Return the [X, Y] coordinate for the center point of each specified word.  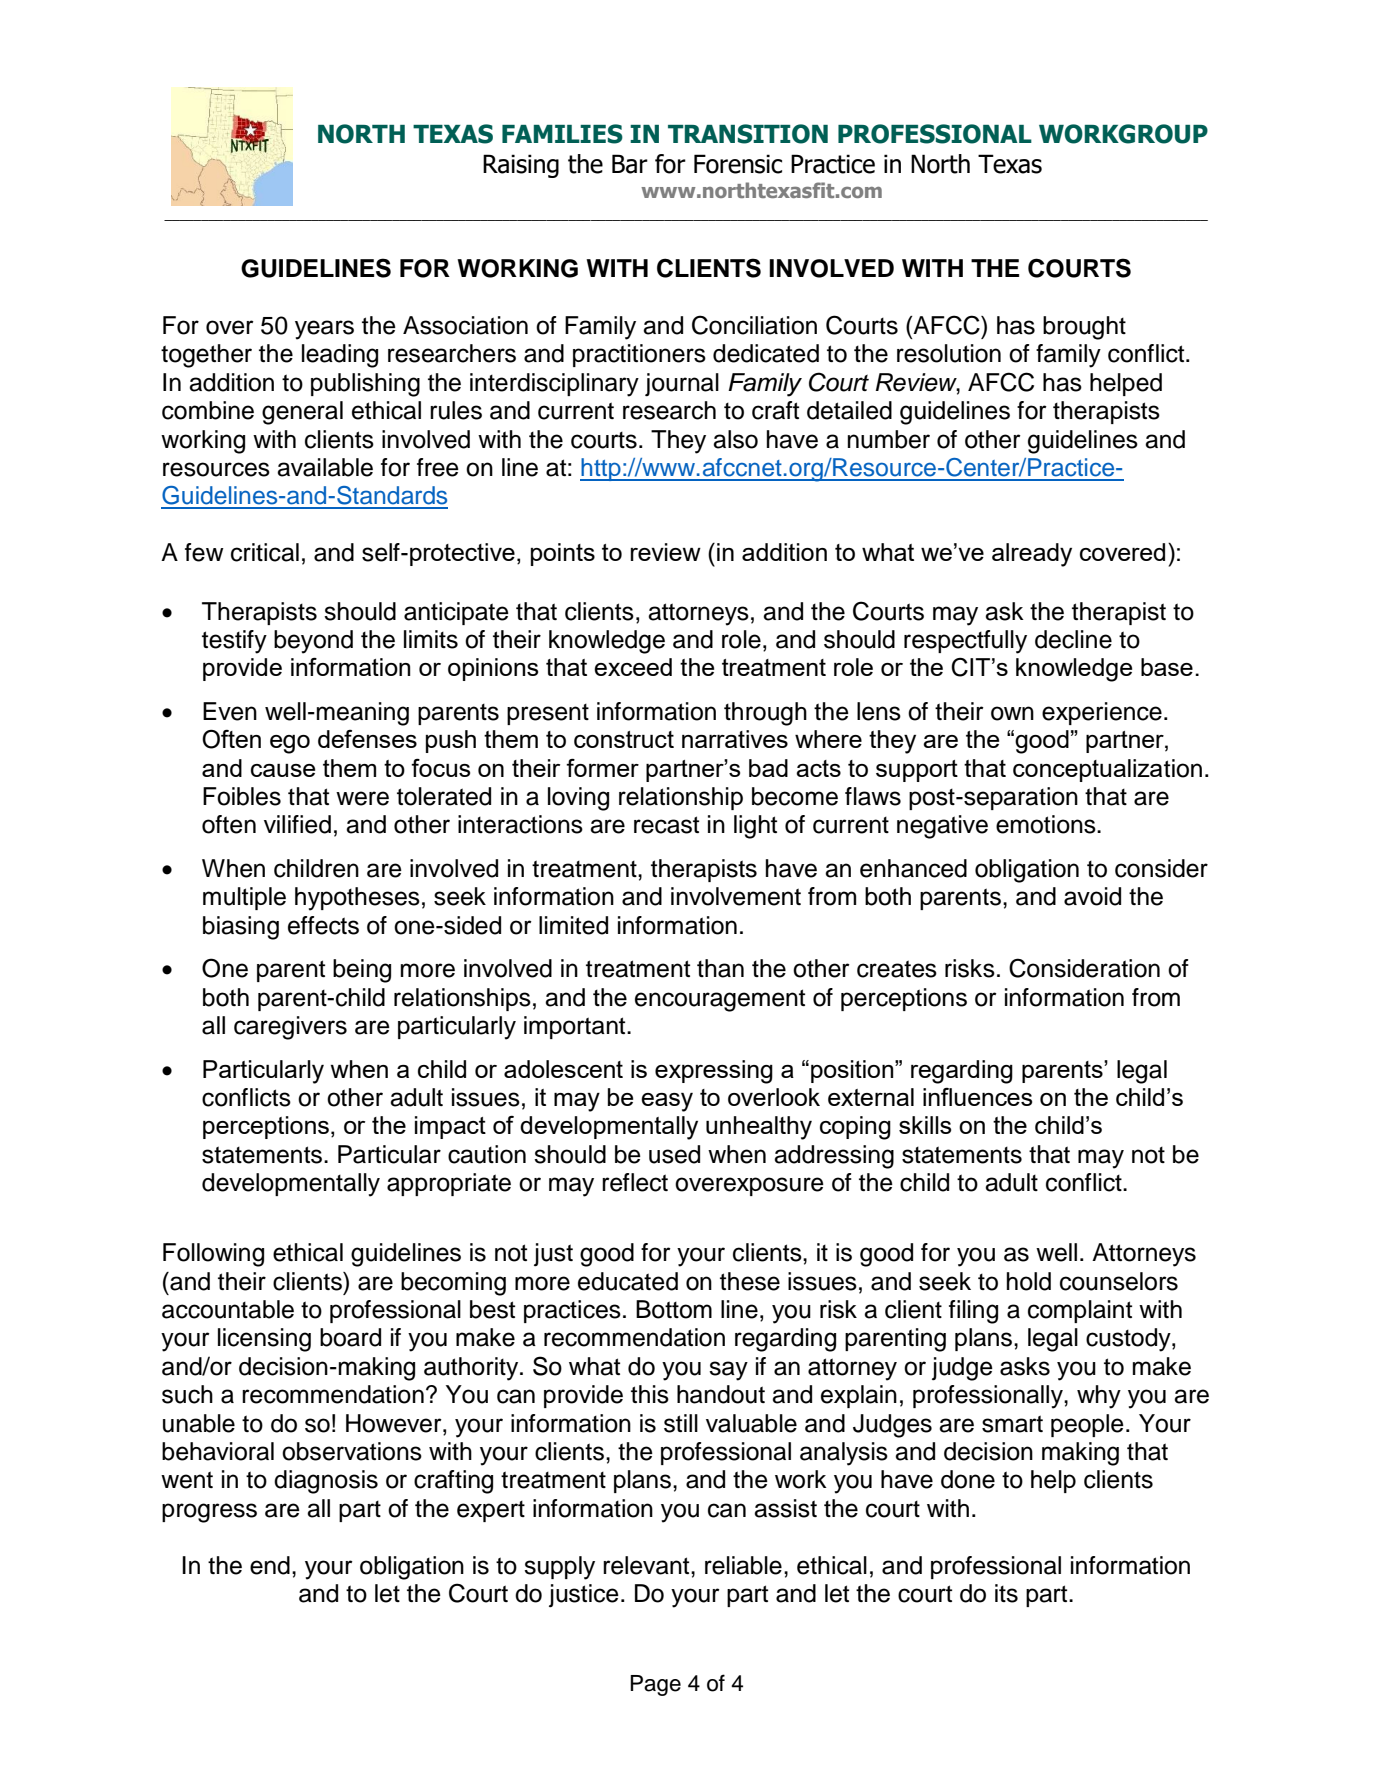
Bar [630, 164]
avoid [1092, 896]
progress [209, 1513]
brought [1084, 328]
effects [323, 925]
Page [655, 1685]
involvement [736, 896]
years [324, 330]
